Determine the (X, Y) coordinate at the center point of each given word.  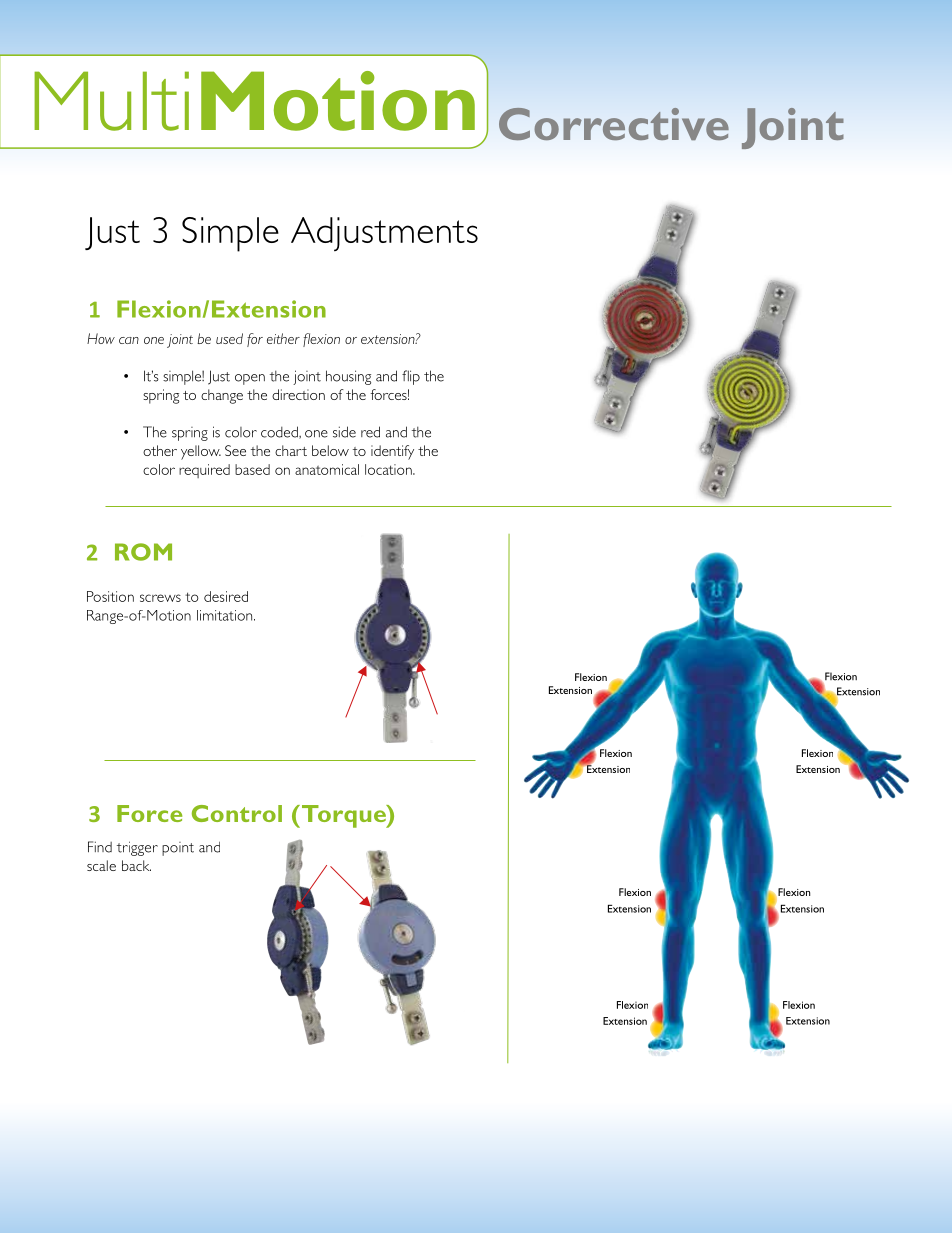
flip (411, 377)
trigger (137, 848)
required (204, 471)
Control (237, 813)
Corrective (614, 124)
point (178, 849)
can (129, 340)
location (389, 469)
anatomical (327, 469)
